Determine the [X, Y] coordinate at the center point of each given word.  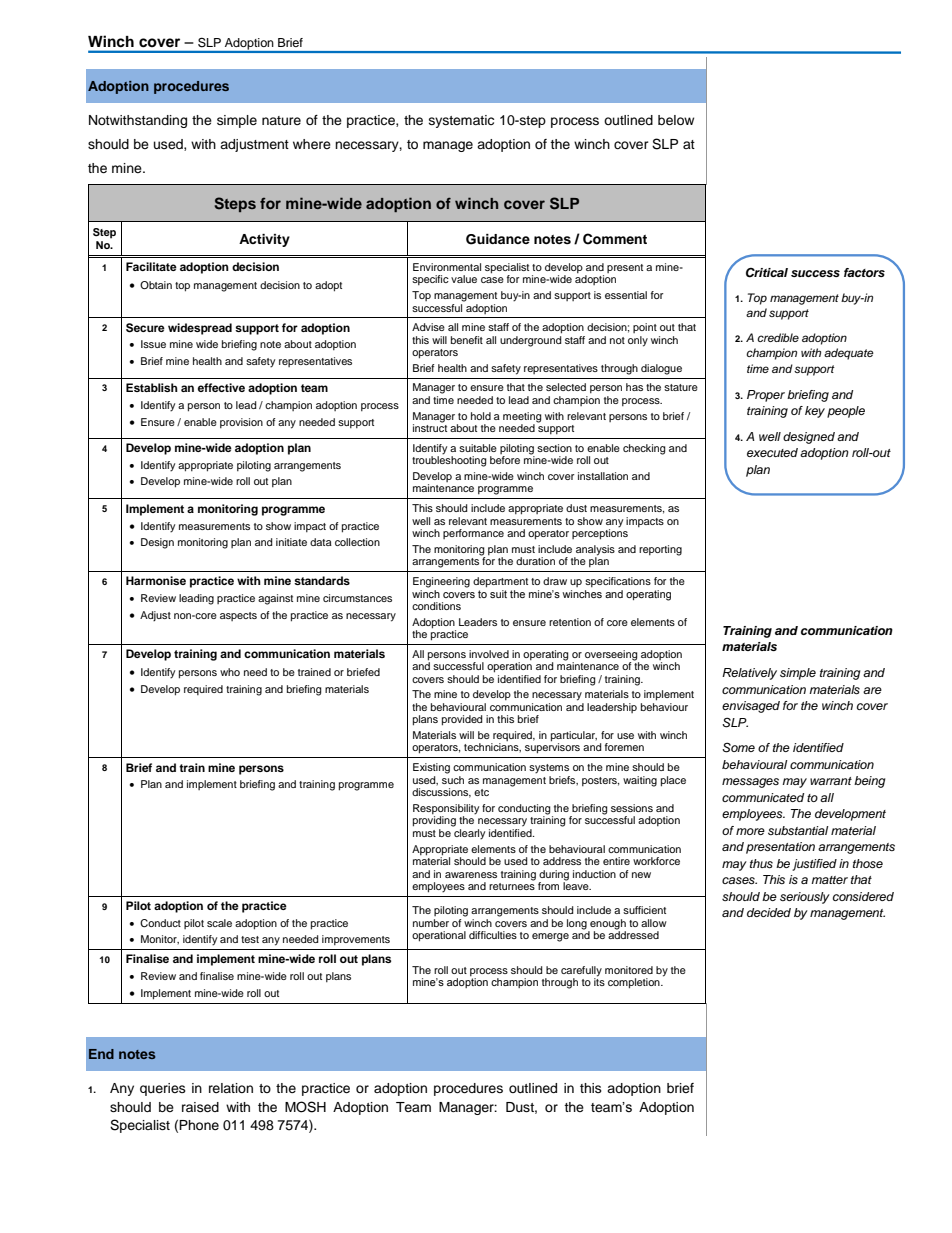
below [676, 120]
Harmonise [156, 580]
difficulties [493, 935]
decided [769, 912]
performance [473, 534]
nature [281, 120]
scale [219, 923]
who [230, 672]
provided [462, 720]
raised [200, 1107]
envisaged [751, 707]
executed [772, 452]
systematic [461, 121]
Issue [153, 344]
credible [778, 337]
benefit [467, 340]
